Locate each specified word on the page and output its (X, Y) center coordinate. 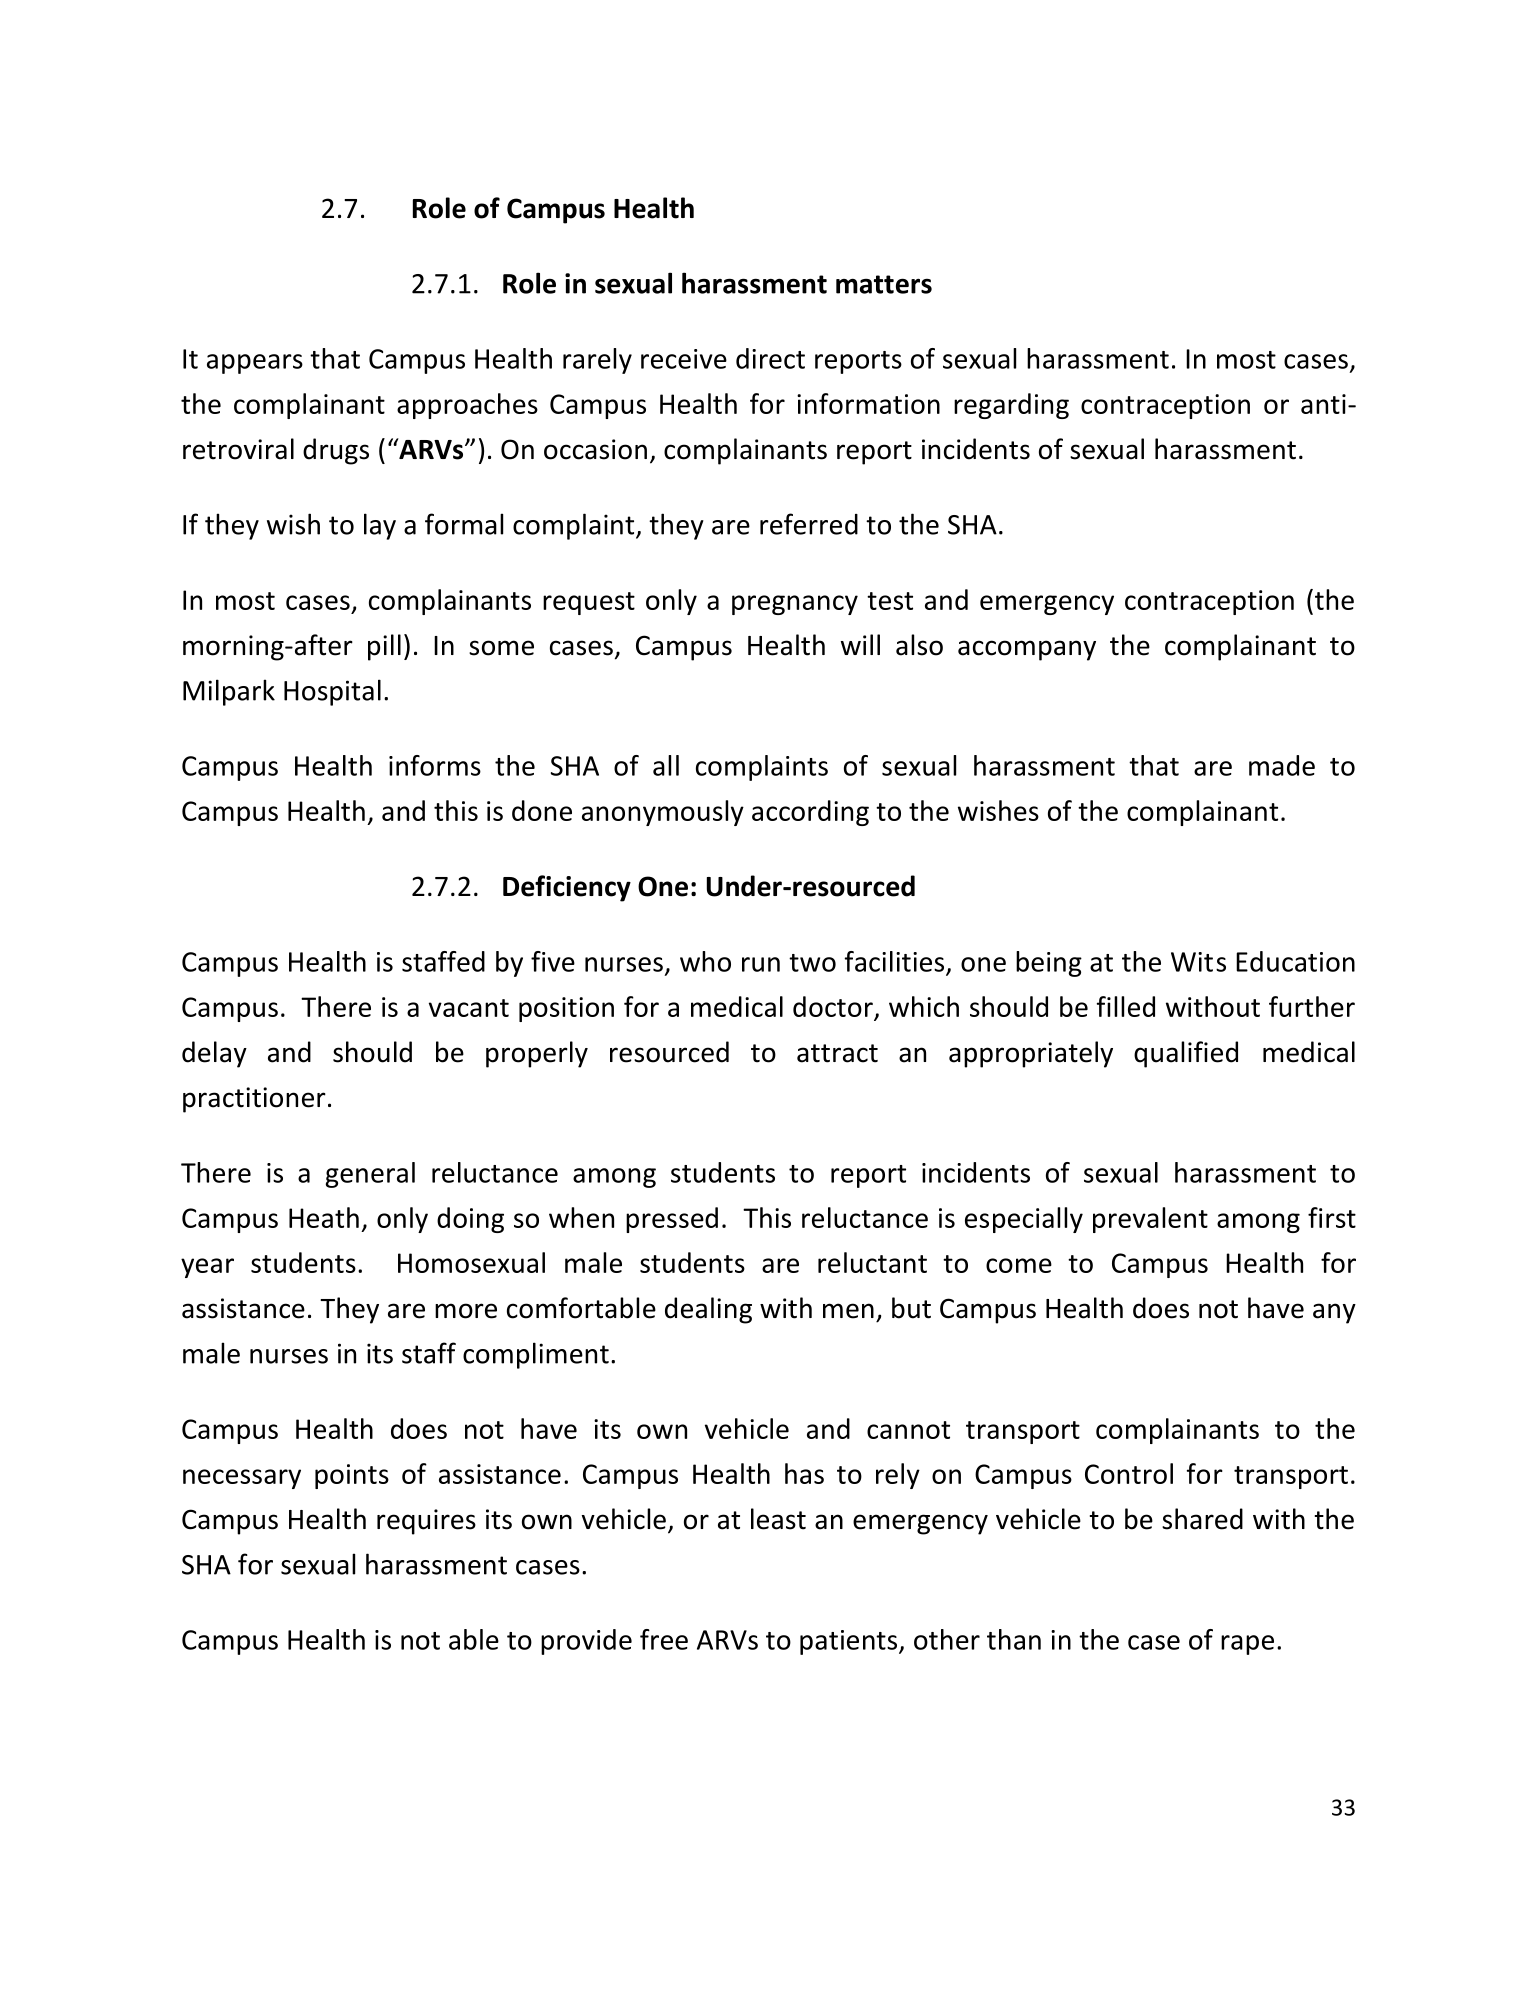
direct (770, 358)
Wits (1198, 962)
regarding (1011, 406)
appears (255, 364)
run (761, 964)
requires (426, 1522)
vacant (469, 1008)
